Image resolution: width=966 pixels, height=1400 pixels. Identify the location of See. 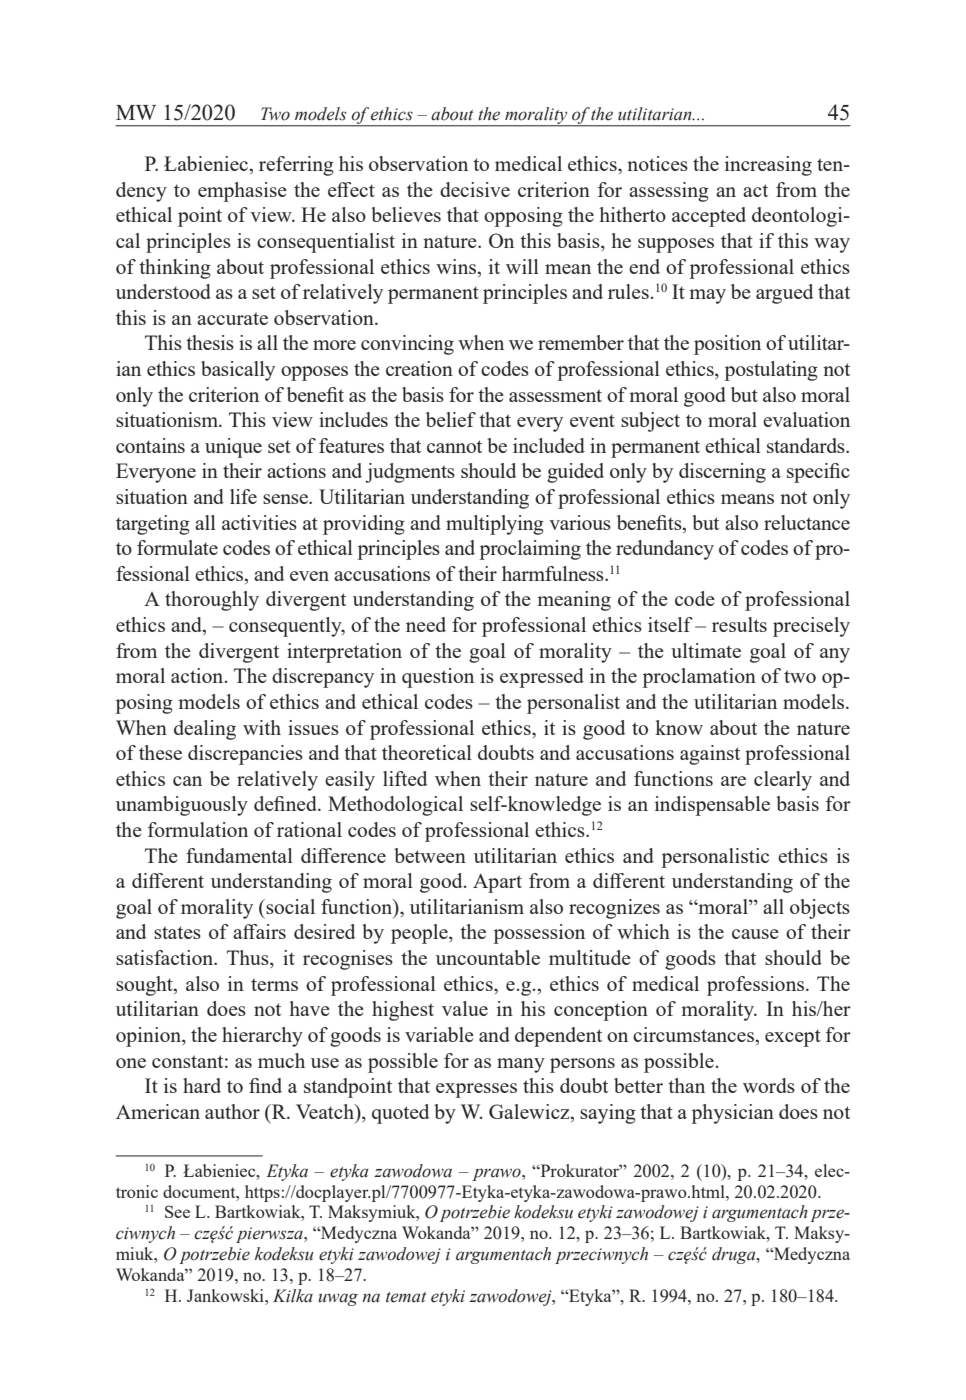
(177, 1211).
